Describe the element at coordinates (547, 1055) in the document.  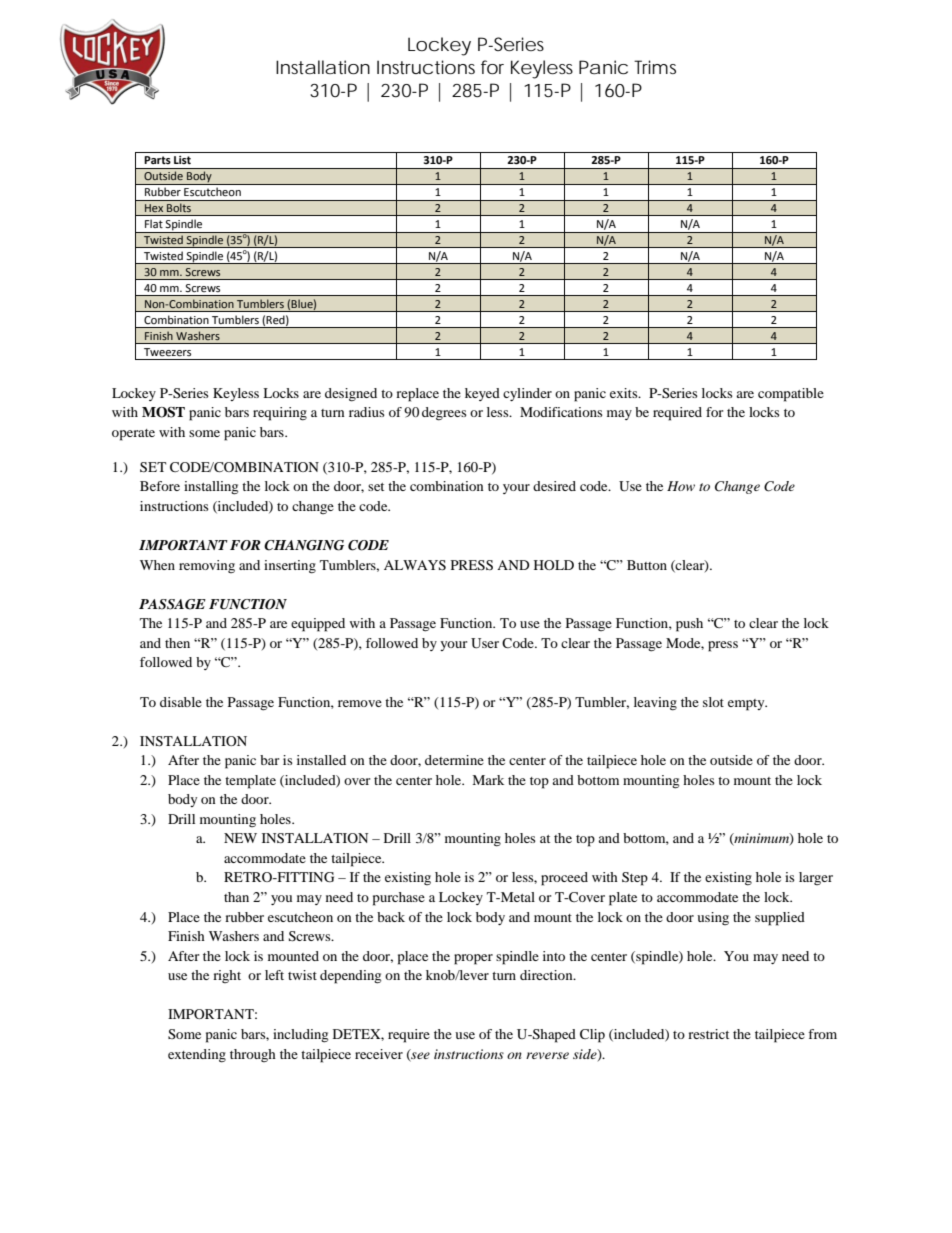
I see `reverse` at that location.
